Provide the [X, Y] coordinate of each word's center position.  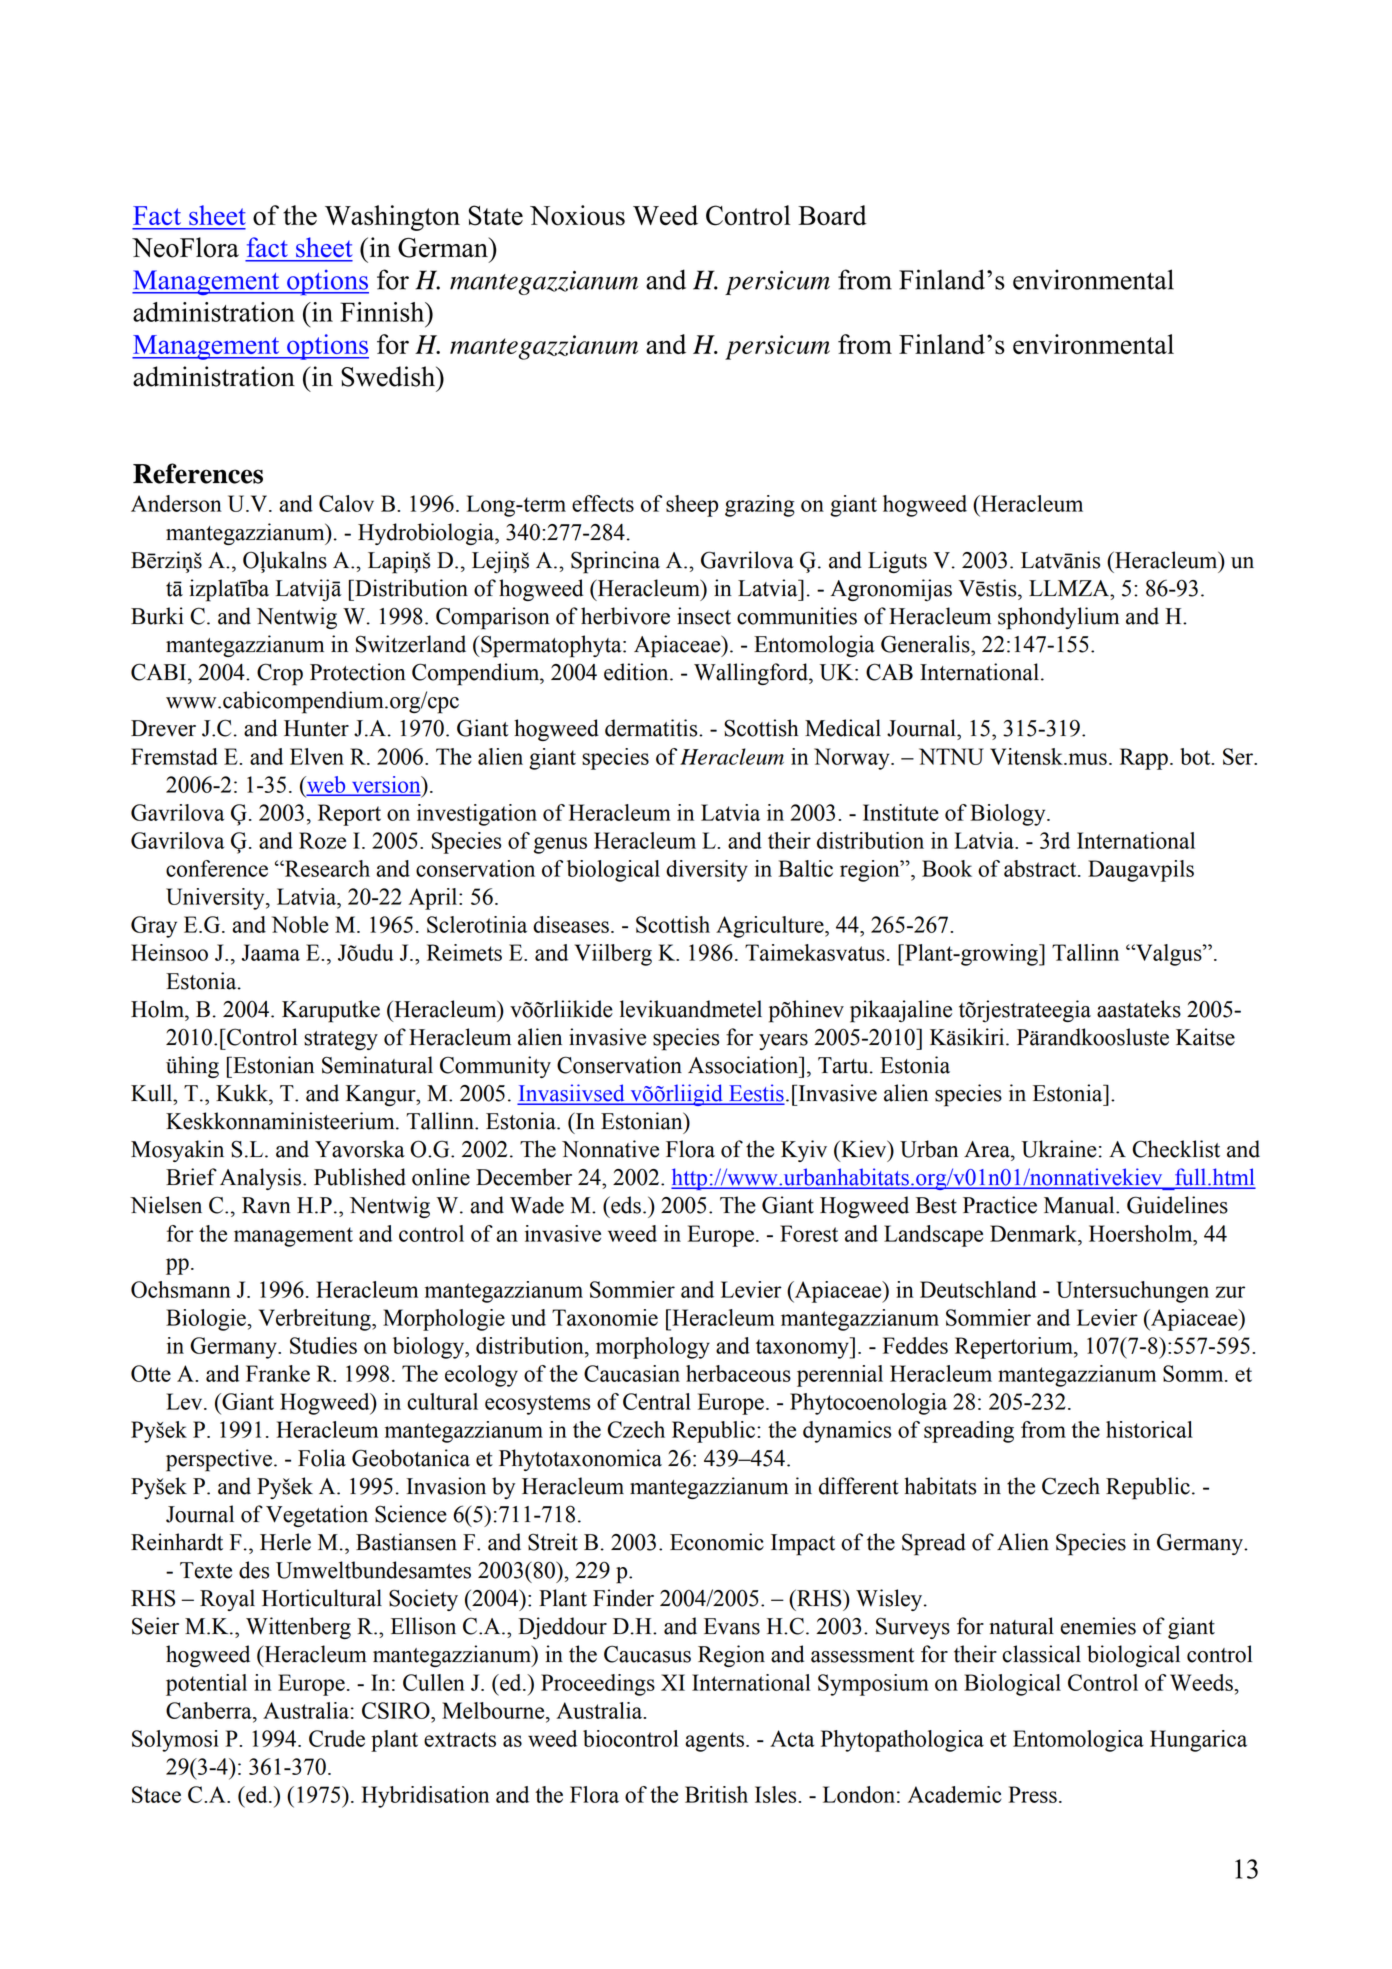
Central [657, 1401]
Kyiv [804, 1151]
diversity [707, 871]
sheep [692, 506]
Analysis [262, 1179]
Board [832, 215]
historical [1149, 1429]
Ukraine [1059, 1149]
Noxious [577, 215]
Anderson [176, 503]
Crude [337, 1738]
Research [326, 868]
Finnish [383, 312]
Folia [322, 1458]
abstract [1041, 868]
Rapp [1144, 759]
